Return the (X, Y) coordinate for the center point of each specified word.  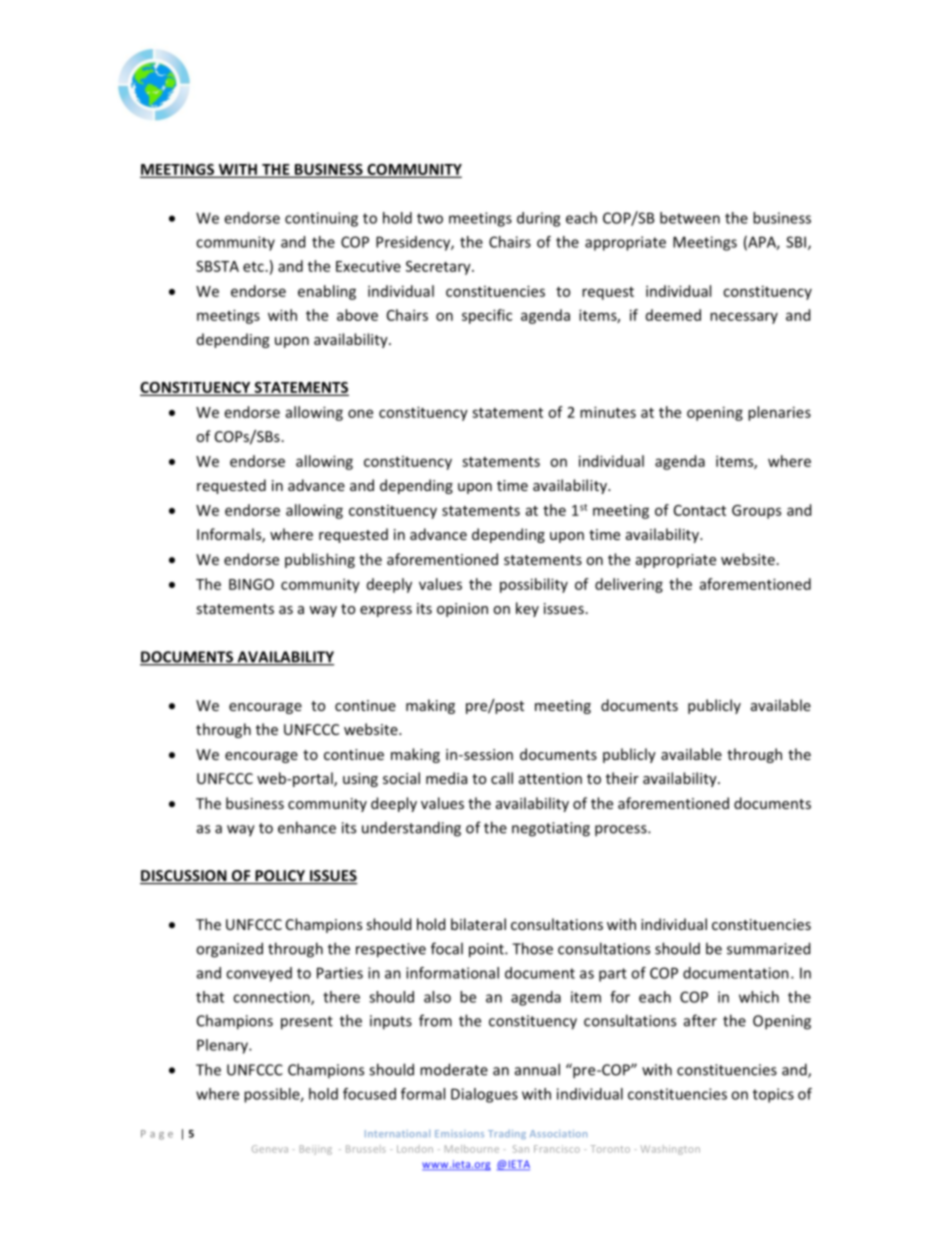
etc (253, 267)
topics (773, 1095)
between (690, 218)
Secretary (439, 268)
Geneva (270, 1149)
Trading (507, 1134)
